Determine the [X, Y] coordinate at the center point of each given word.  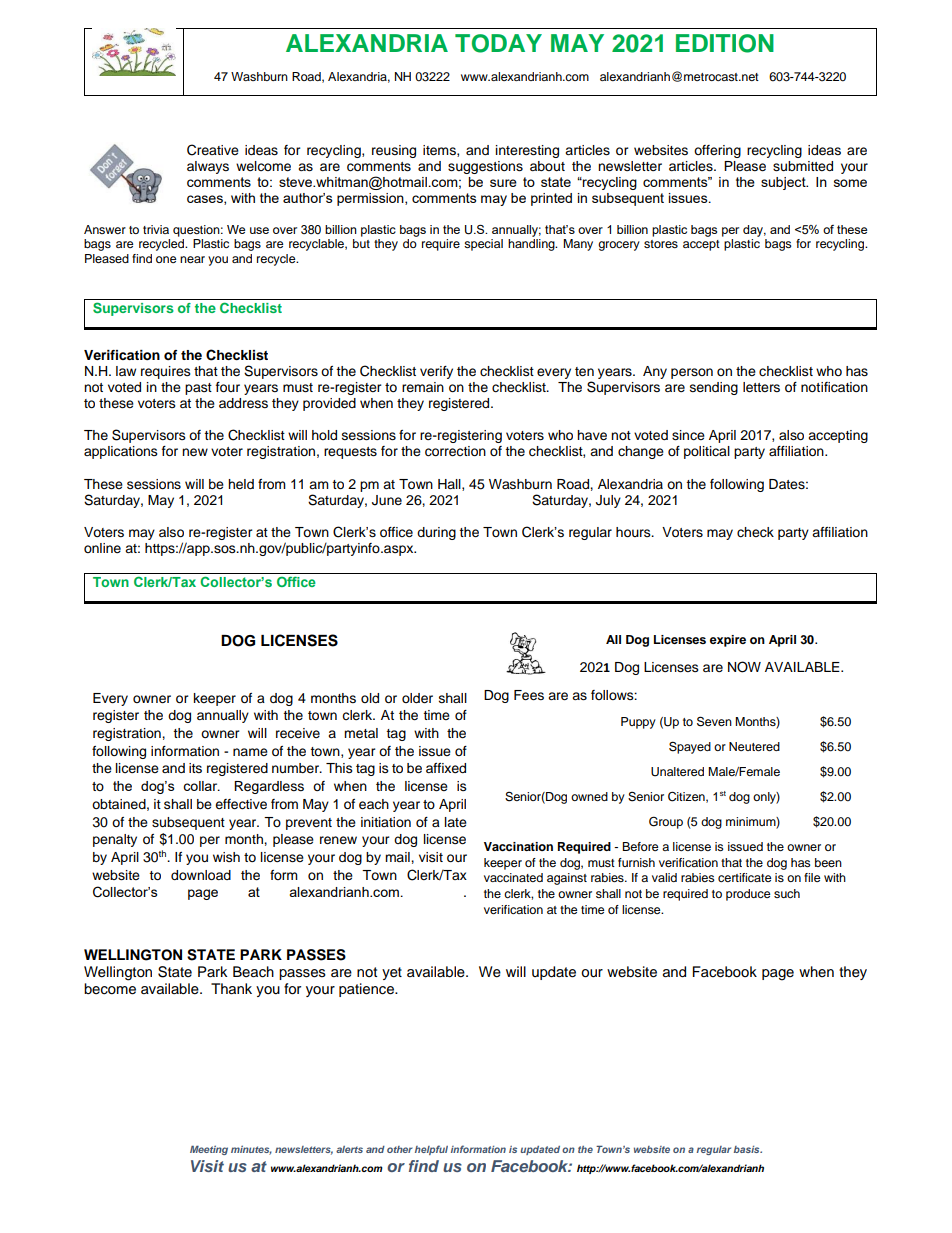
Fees [529, 695]
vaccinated [513, 877]
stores [661, 244]
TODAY [498, 43]
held [241, 484]
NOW [744, 667]
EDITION [725, 43]
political [707, 452]
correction [455, 451]
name [250, 752]
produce [748, 895]
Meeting [209, 1150]
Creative [213, 150]
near [192, 259]
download [201, 875]
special [483, 245]
